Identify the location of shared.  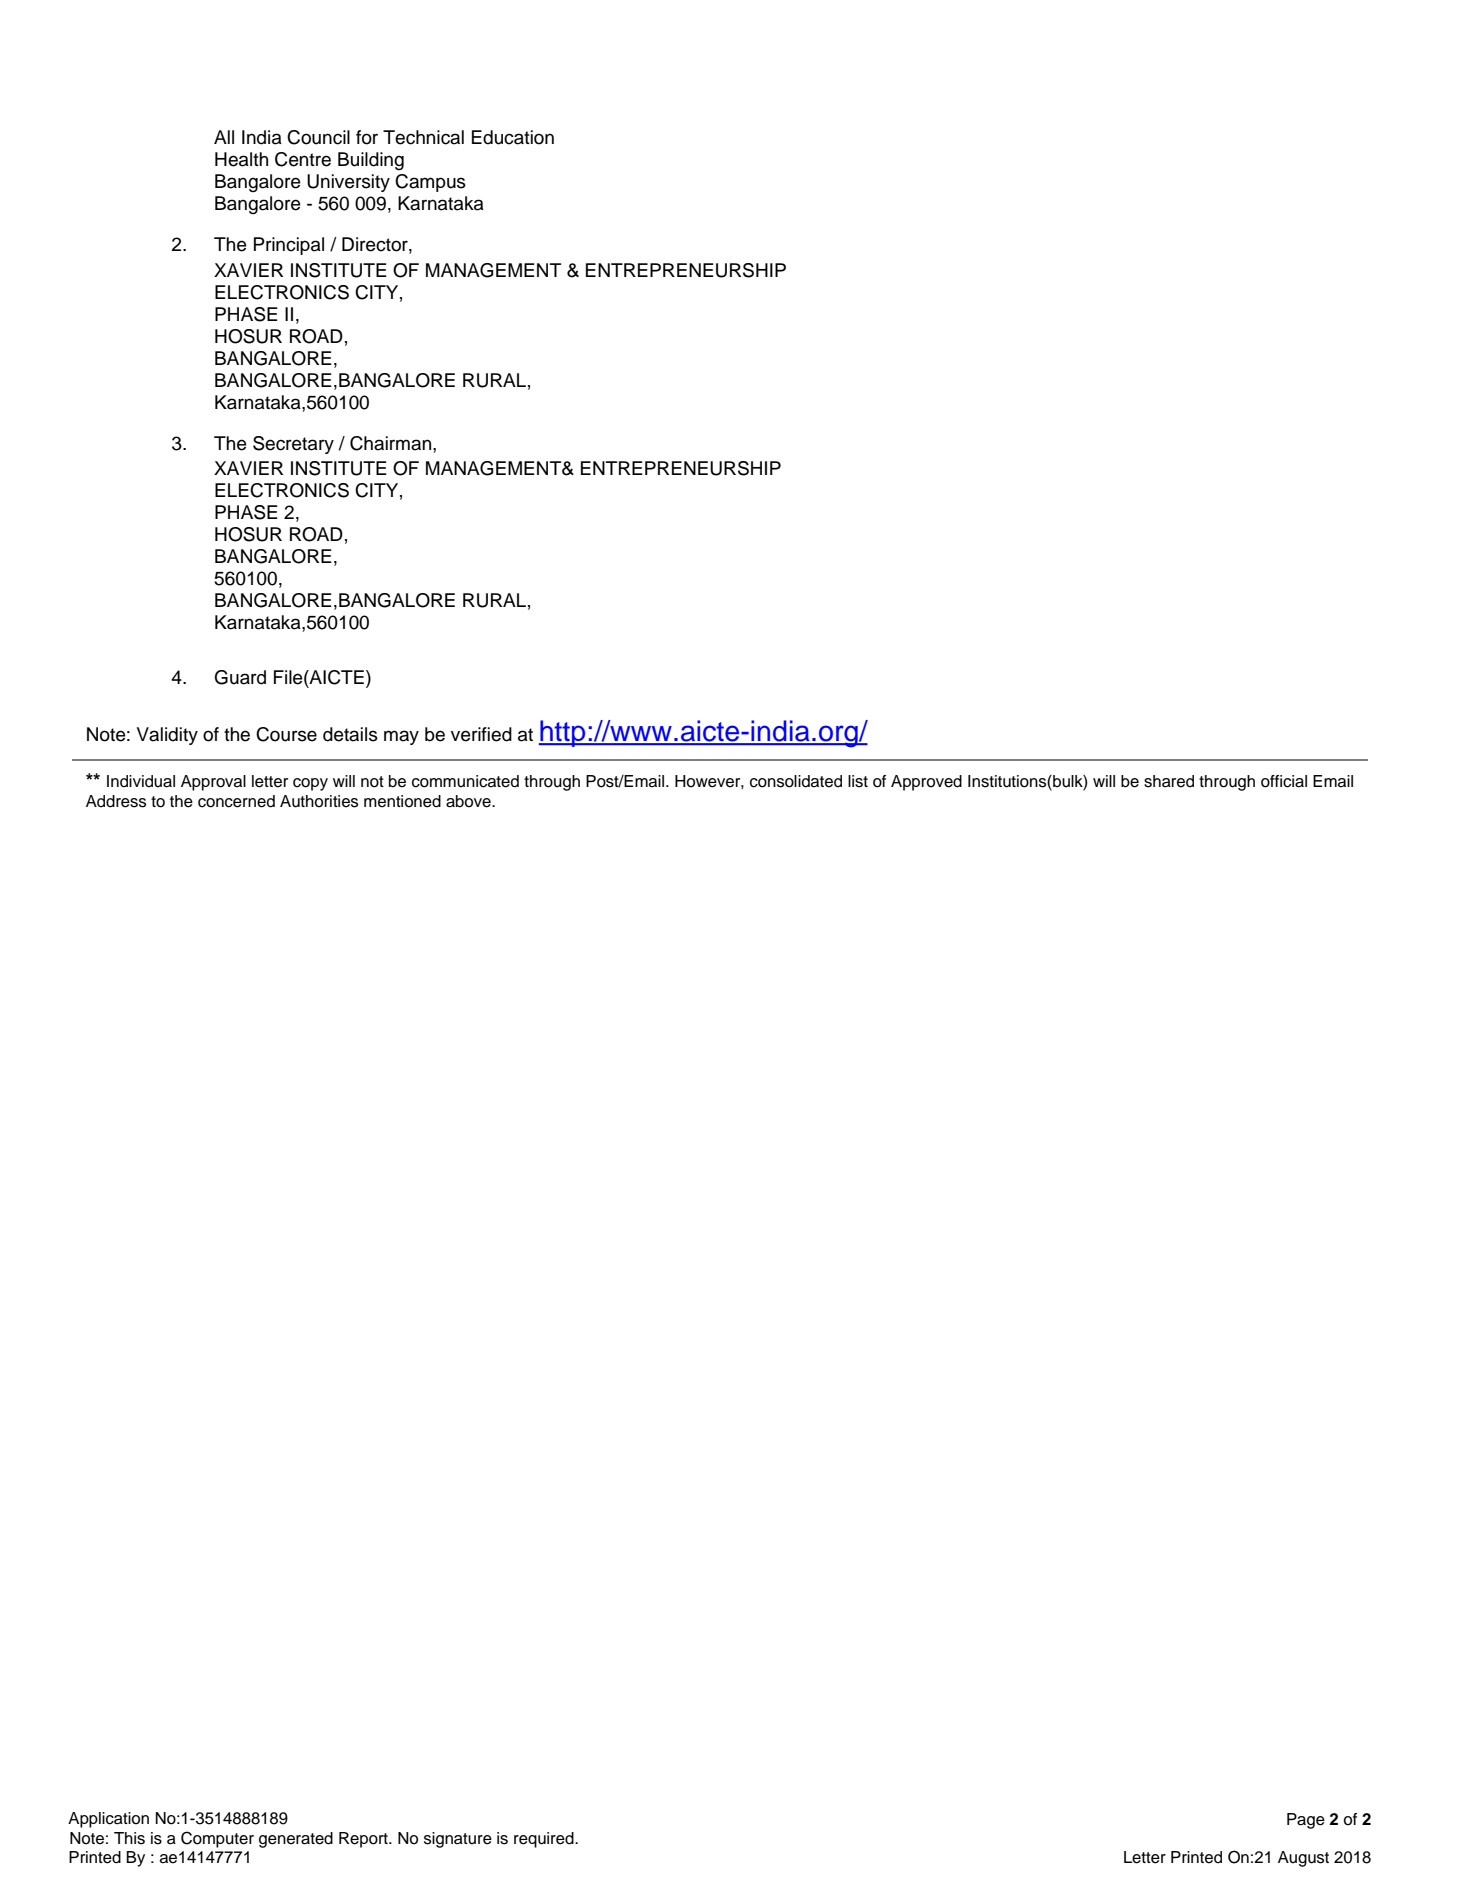
(1169, 781).
